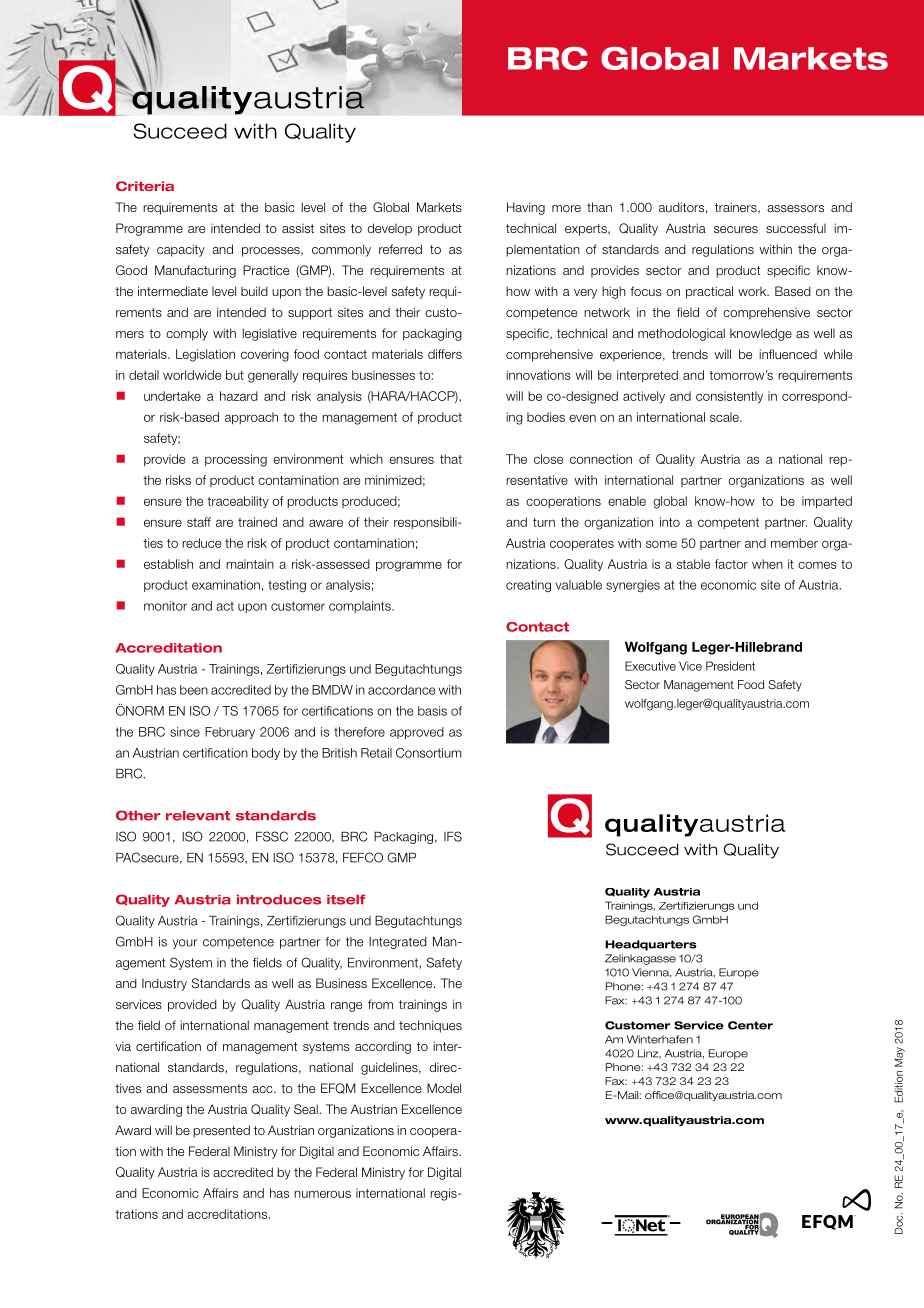  Describe the element at coordinates (185, 944) in the page. I see `your` at that location.
